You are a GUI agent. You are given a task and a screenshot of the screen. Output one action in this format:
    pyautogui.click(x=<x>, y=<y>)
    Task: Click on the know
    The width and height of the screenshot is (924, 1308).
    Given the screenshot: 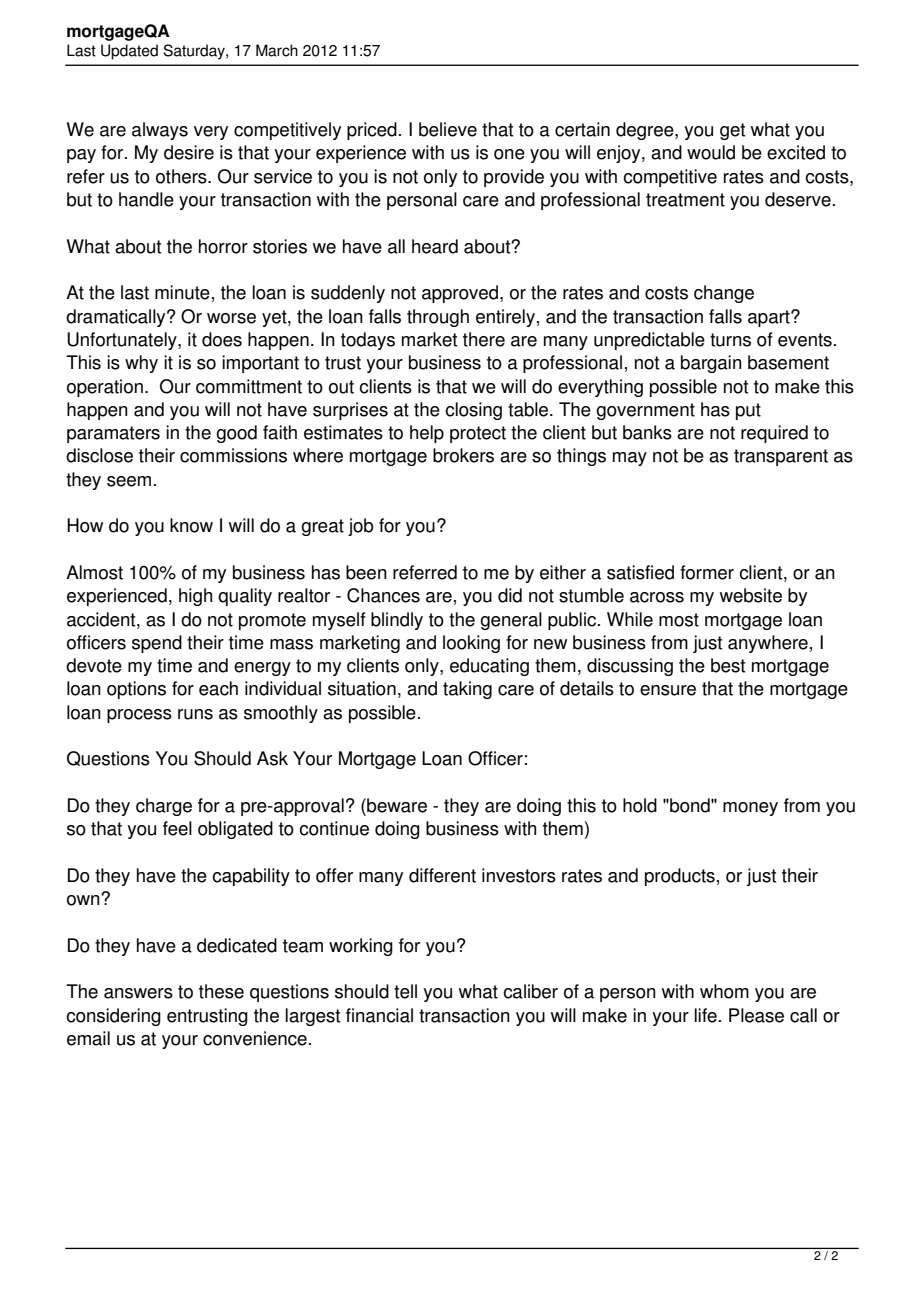 What is the action you would take?
    pyautogui.click(x=191, y=525)
